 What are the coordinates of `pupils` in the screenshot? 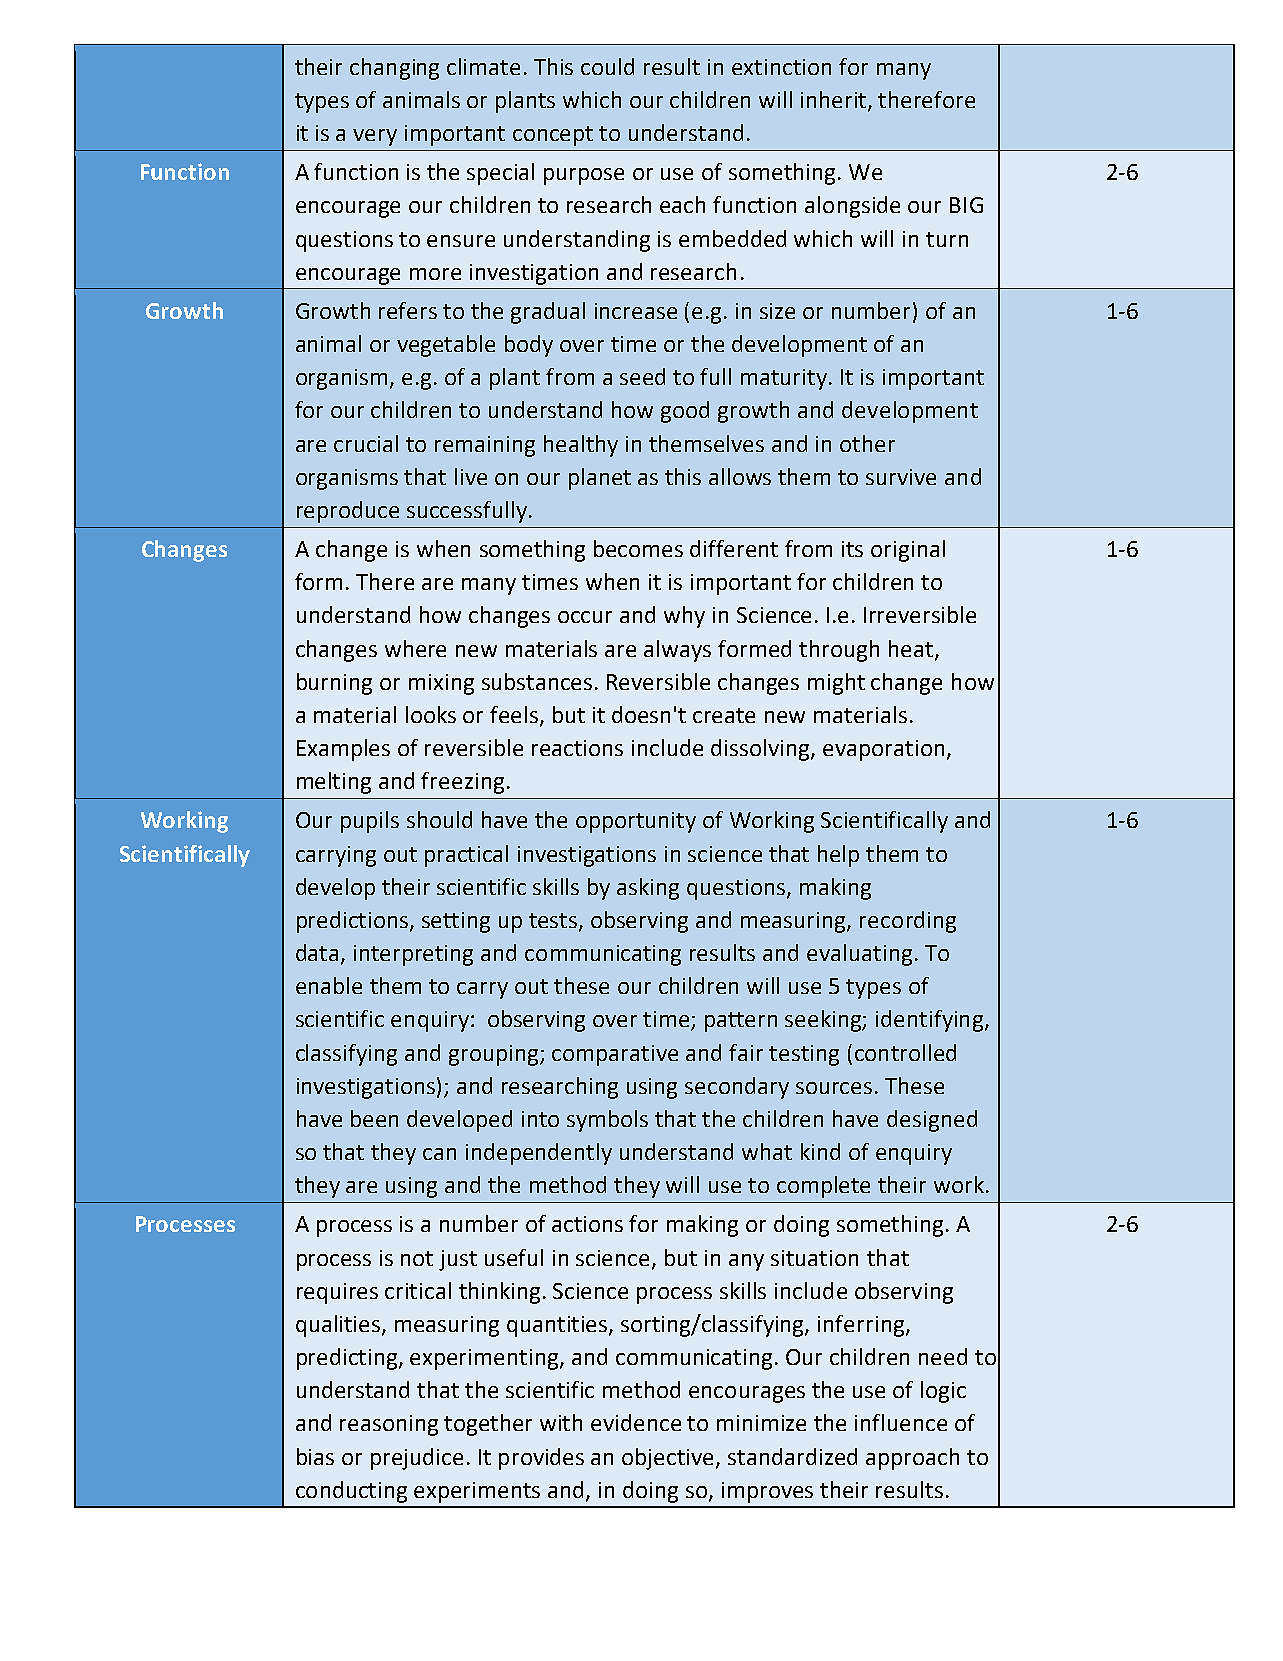 It's located at (370, 822).
